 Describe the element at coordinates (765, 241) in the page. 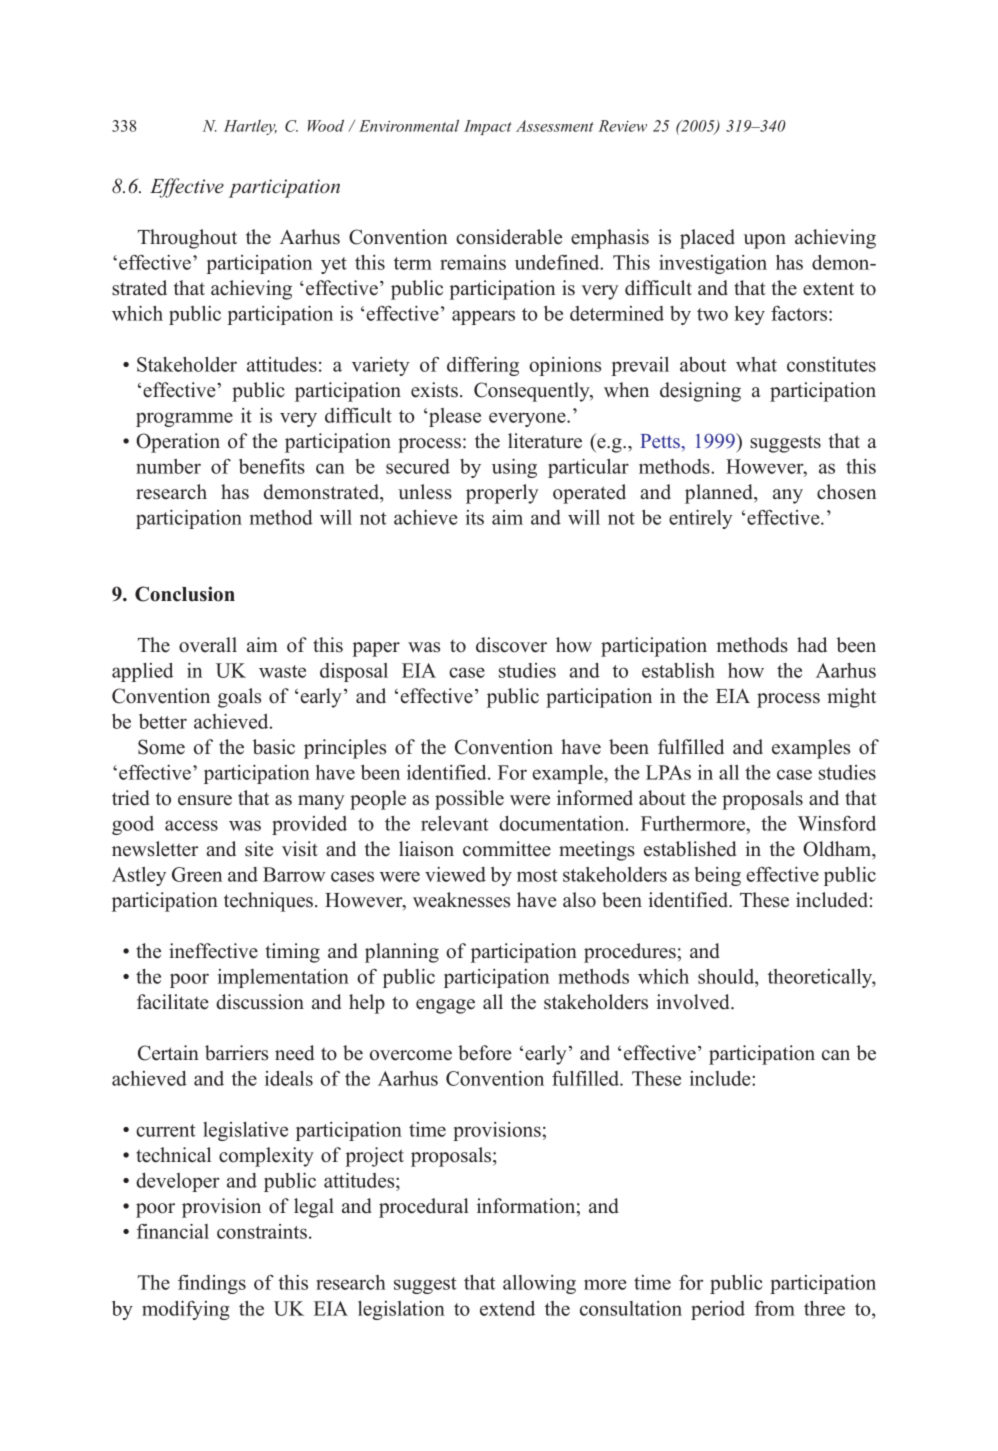

I see `upon` at that location.
